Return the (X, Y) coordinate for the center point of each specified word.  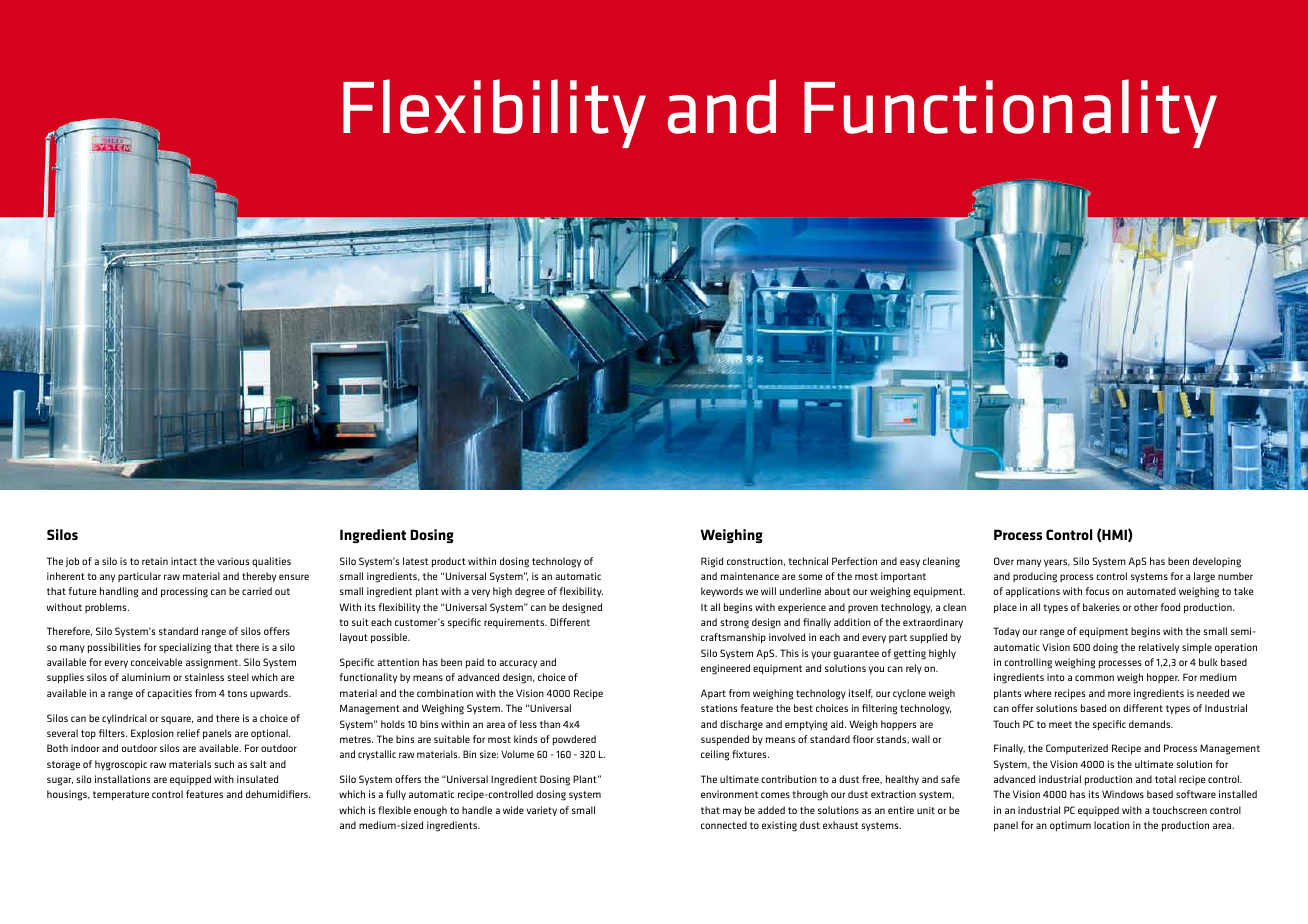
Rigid (712, 562)
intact (184, 561)
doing (1105, 648)
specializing (185, 648)
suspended (725, 740)
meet (1060, 724)
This (789, 653)
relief (188, 733)
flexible (394, 810)
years (1057, 563)
